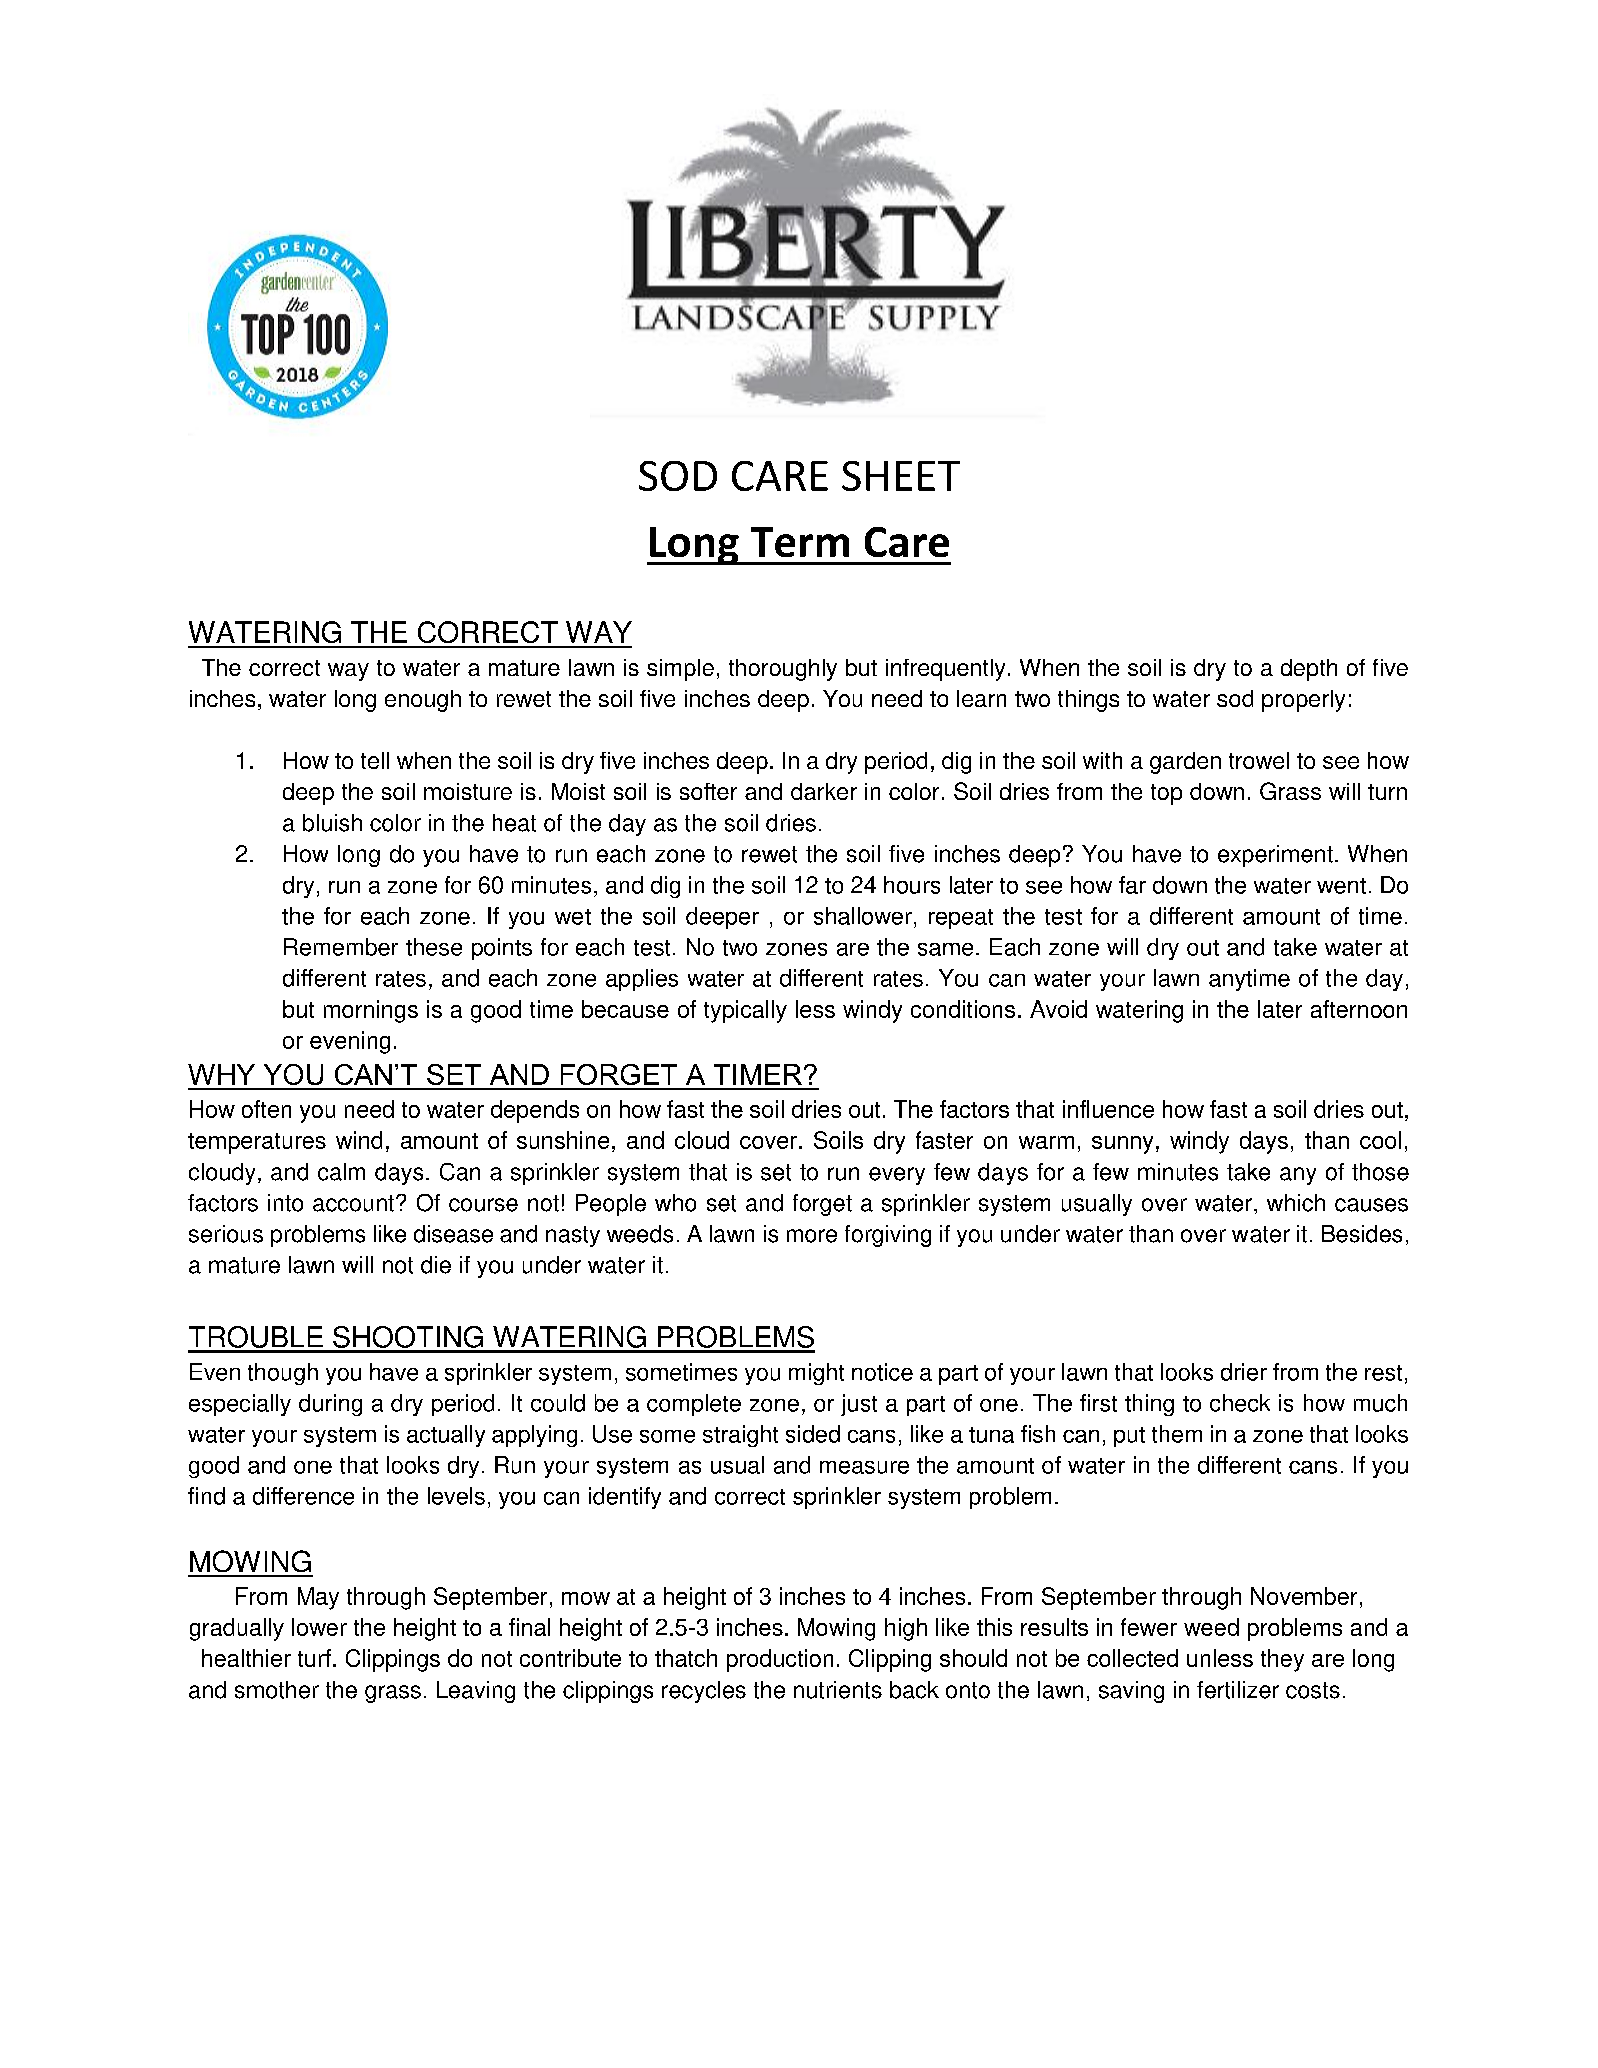  Describe the element at coordinates (314, 1658) in the page. I see `turf` at that location.
